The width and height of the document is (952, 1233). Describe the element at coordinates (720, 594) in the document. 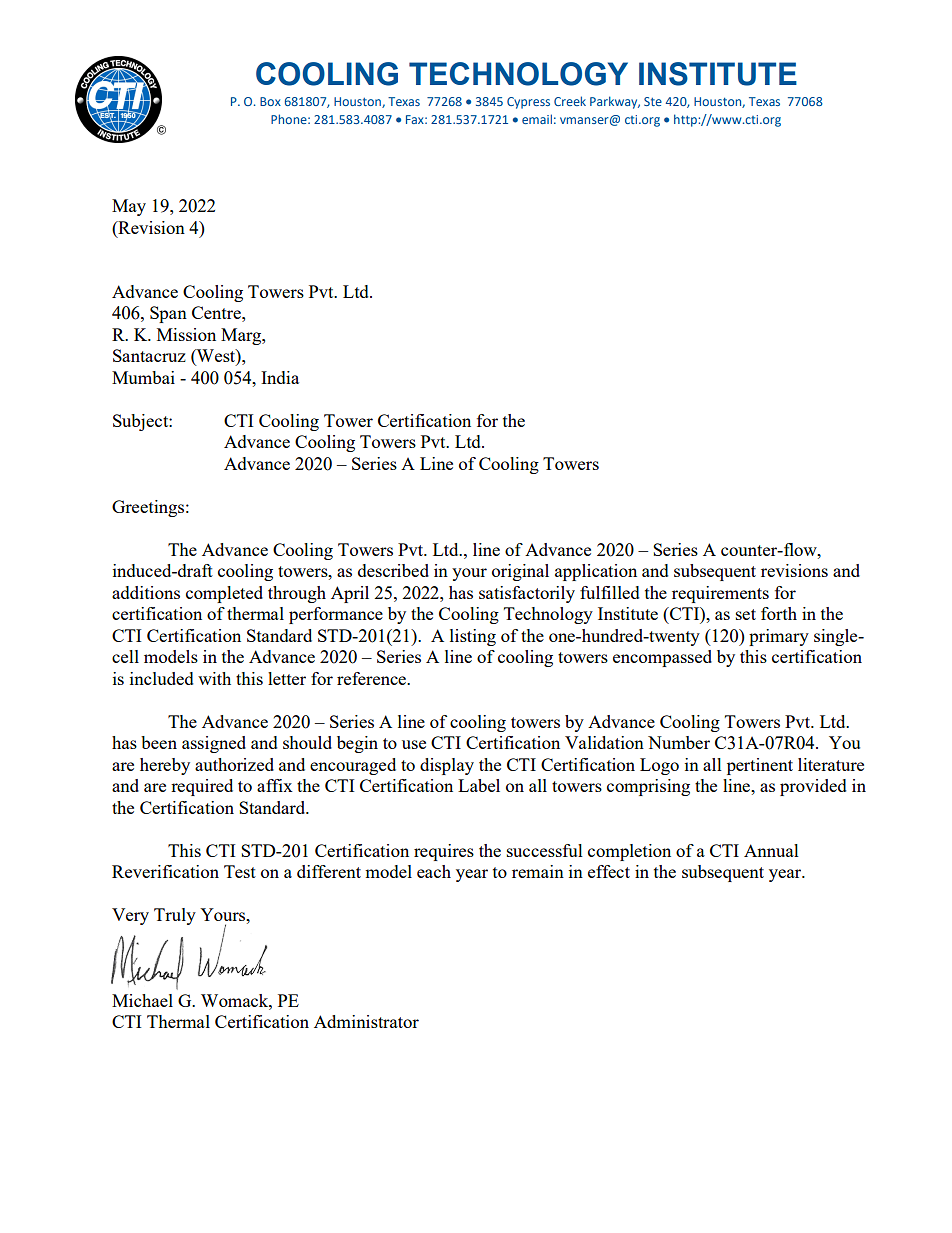

I see `requirements` at that location.
